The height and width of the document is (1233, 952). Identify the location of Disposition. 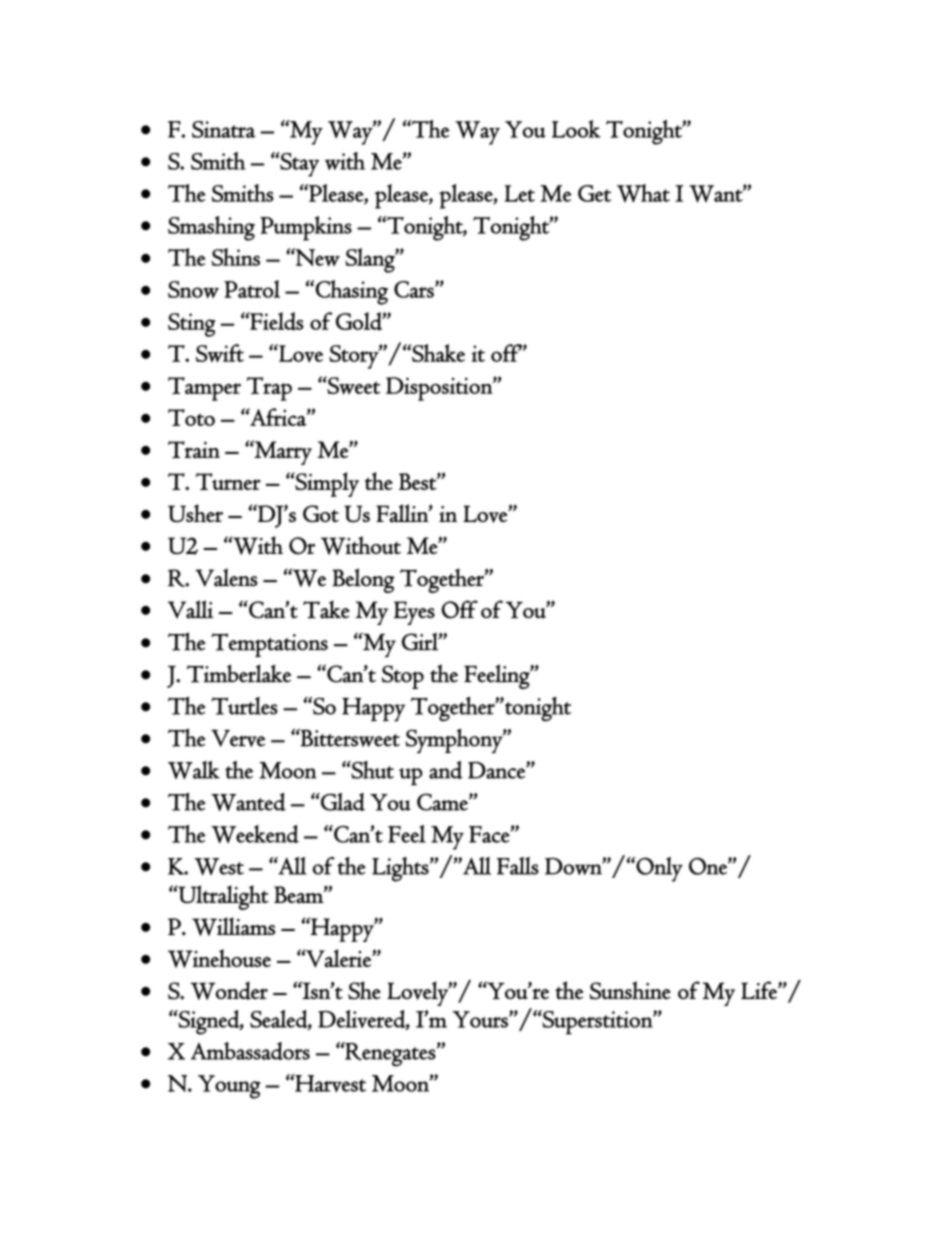
(440, 389).
